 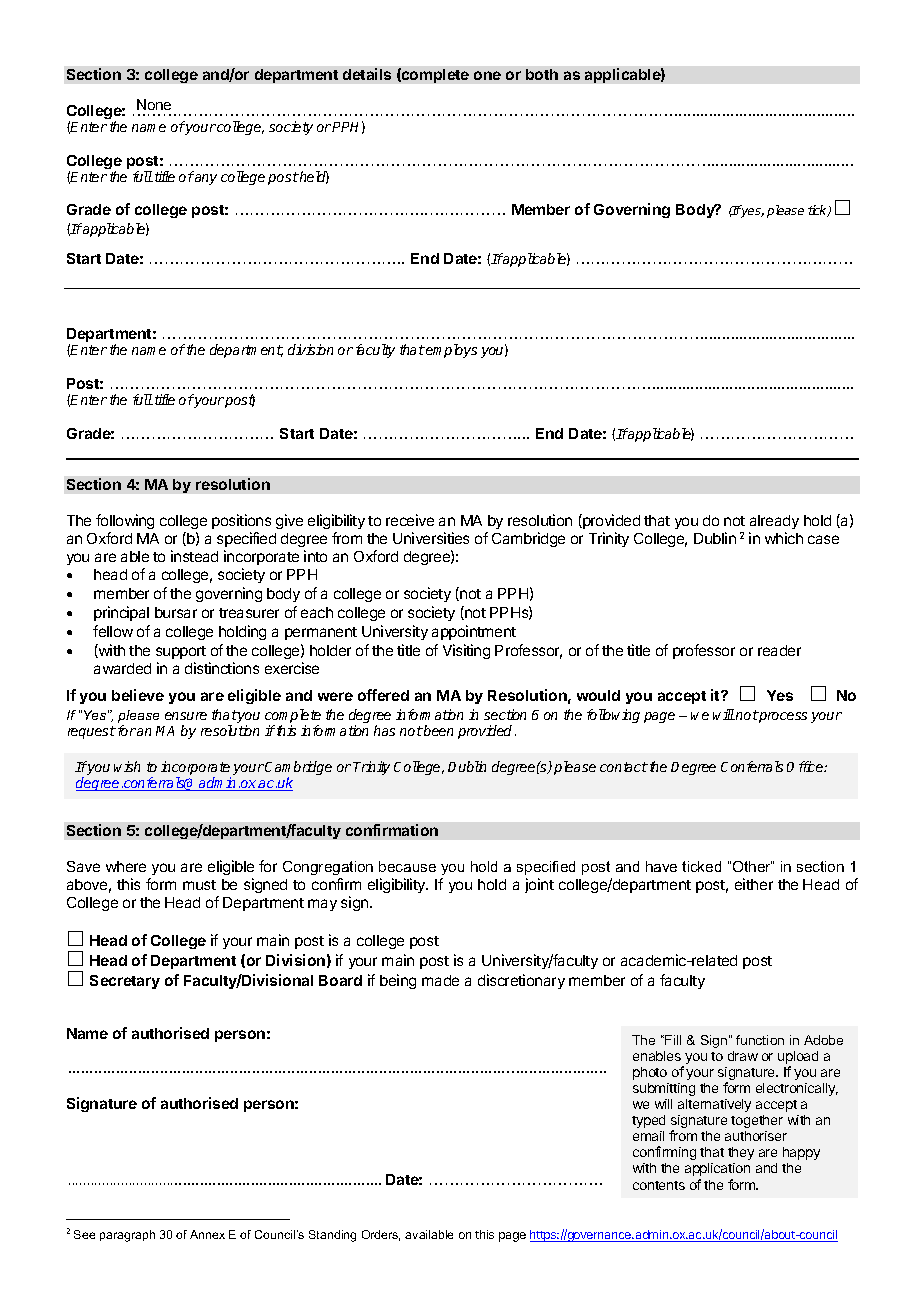 What do you see at coordinates (126, 866) in the screenshot?
I see `where` at bounding box center [126, 866].
